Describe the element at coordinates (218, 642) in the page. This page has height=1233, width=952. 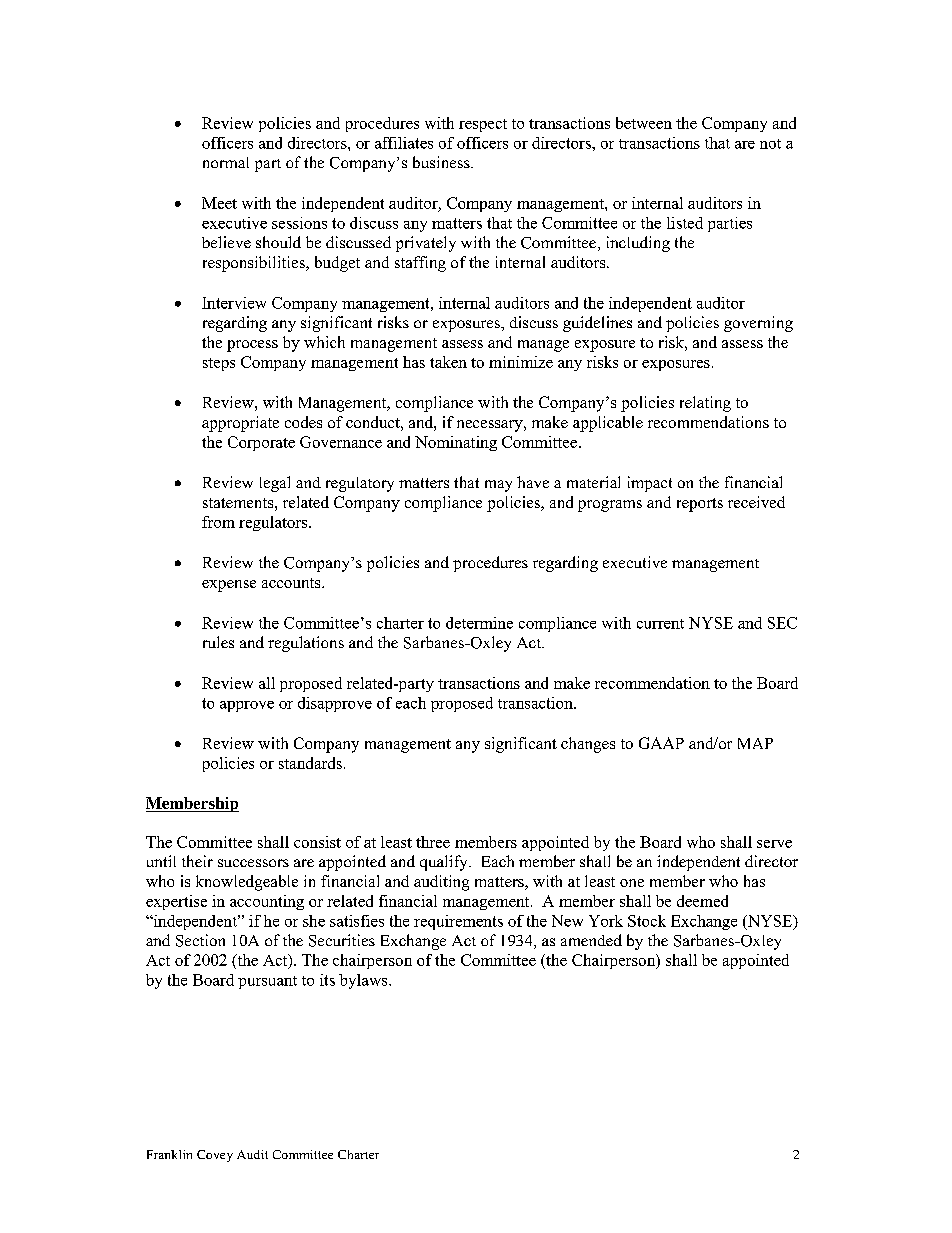
I see `rules` at that location.
